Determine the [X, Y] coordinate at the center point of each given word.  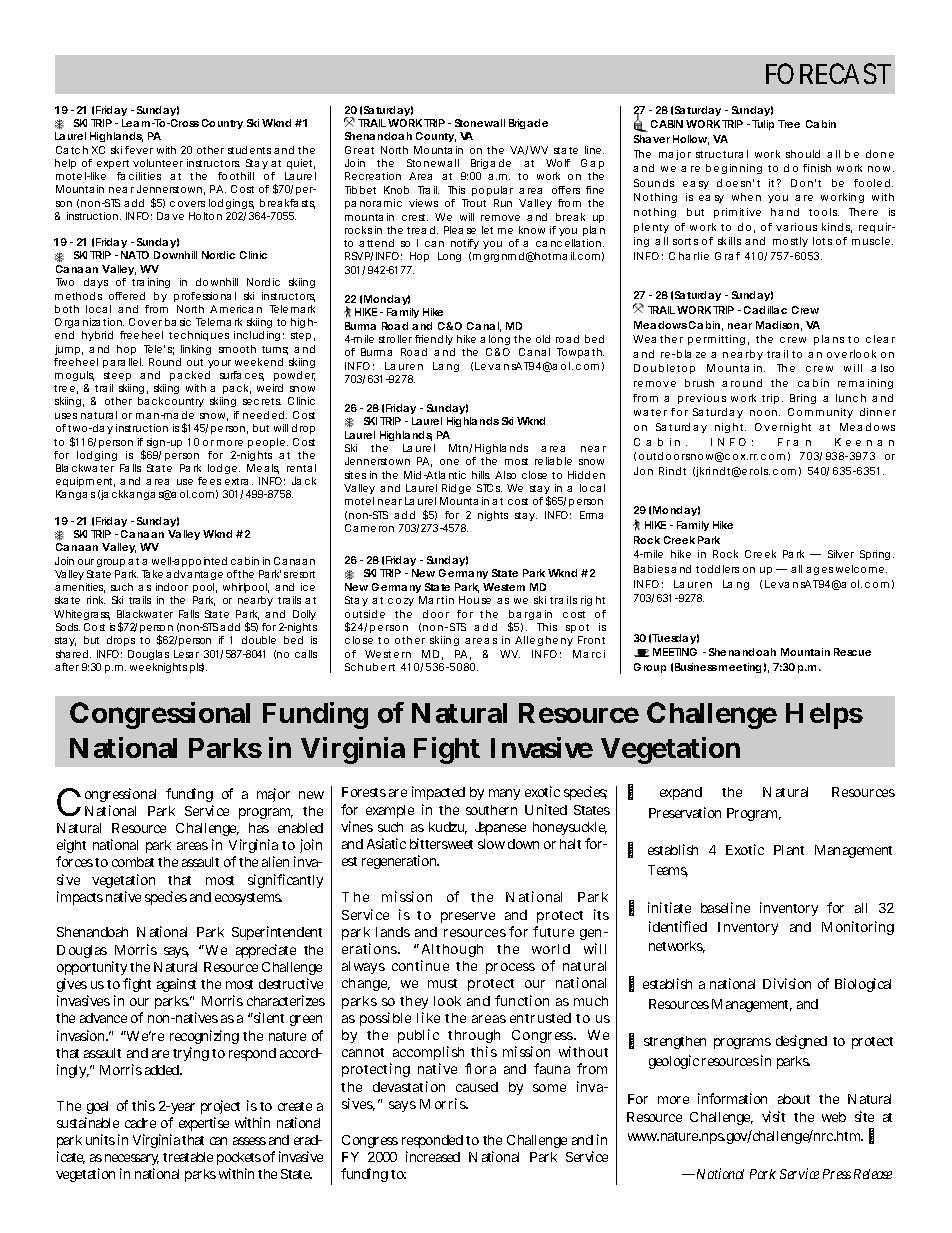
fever [139, 150]
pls [197, 668]
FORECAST [828, 73]
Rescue [852, 652]
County [436, 137]
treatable [188, 1157]
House [475, 600]
